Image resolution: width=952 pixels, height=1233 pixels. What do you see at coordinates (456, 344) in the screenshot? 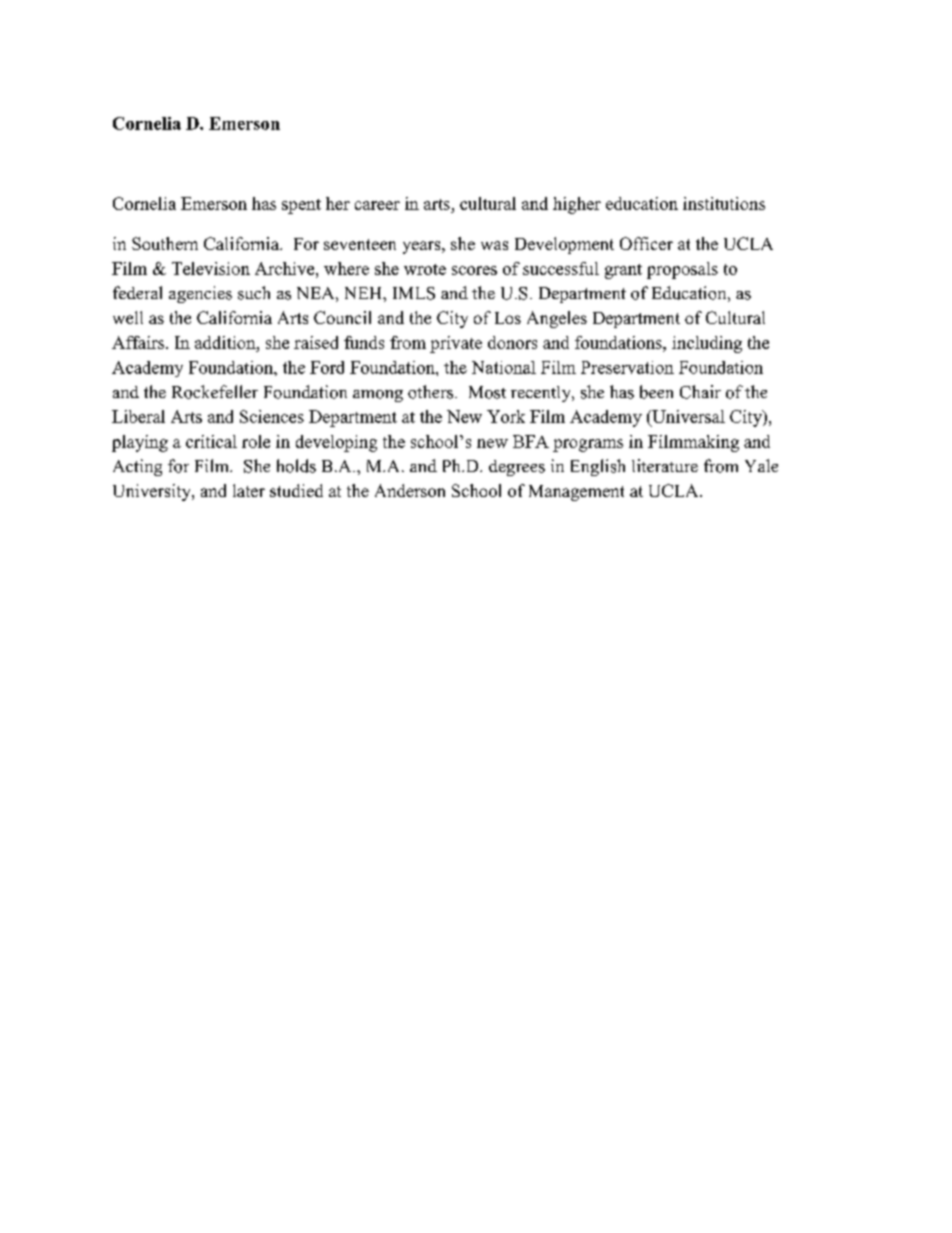
I see `private` at bounding box center [456, 344].
